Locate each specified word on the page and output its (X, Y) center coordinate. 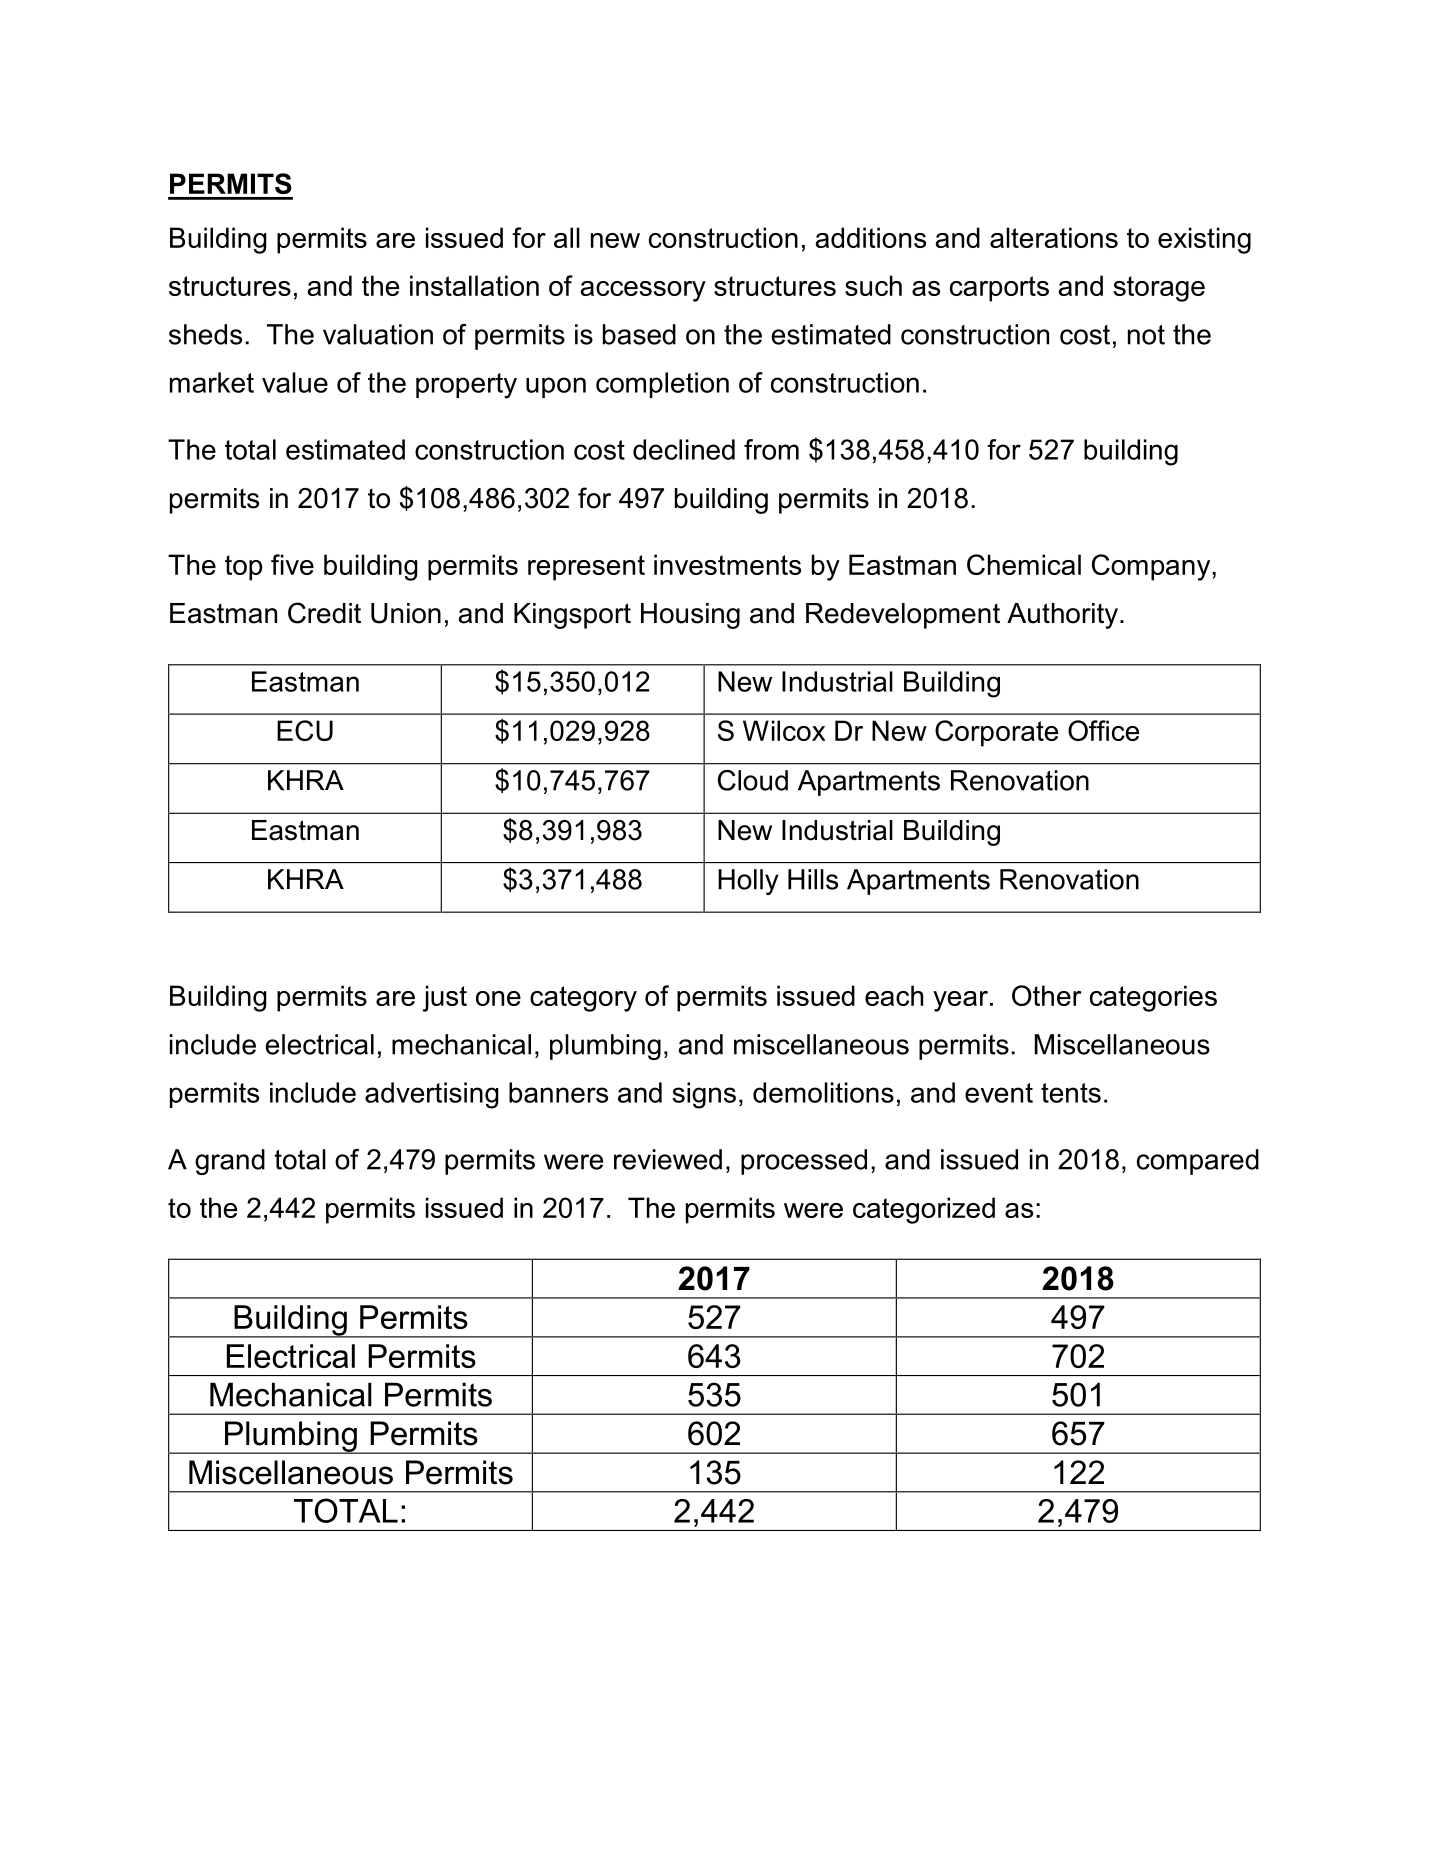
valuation (378, 334)
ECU (305, 730)
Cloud (753, 780)
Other (1046, 995)
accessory (643, 291)
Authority (1062, 616)
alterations (1054, 237)
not (1146, 335)
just (445, 998)
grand (230, 1162)
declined (684, 449)
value (295, 382)
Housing (690, 616)
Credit (324, 613)
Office (1103, 730)
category (583, 999)
